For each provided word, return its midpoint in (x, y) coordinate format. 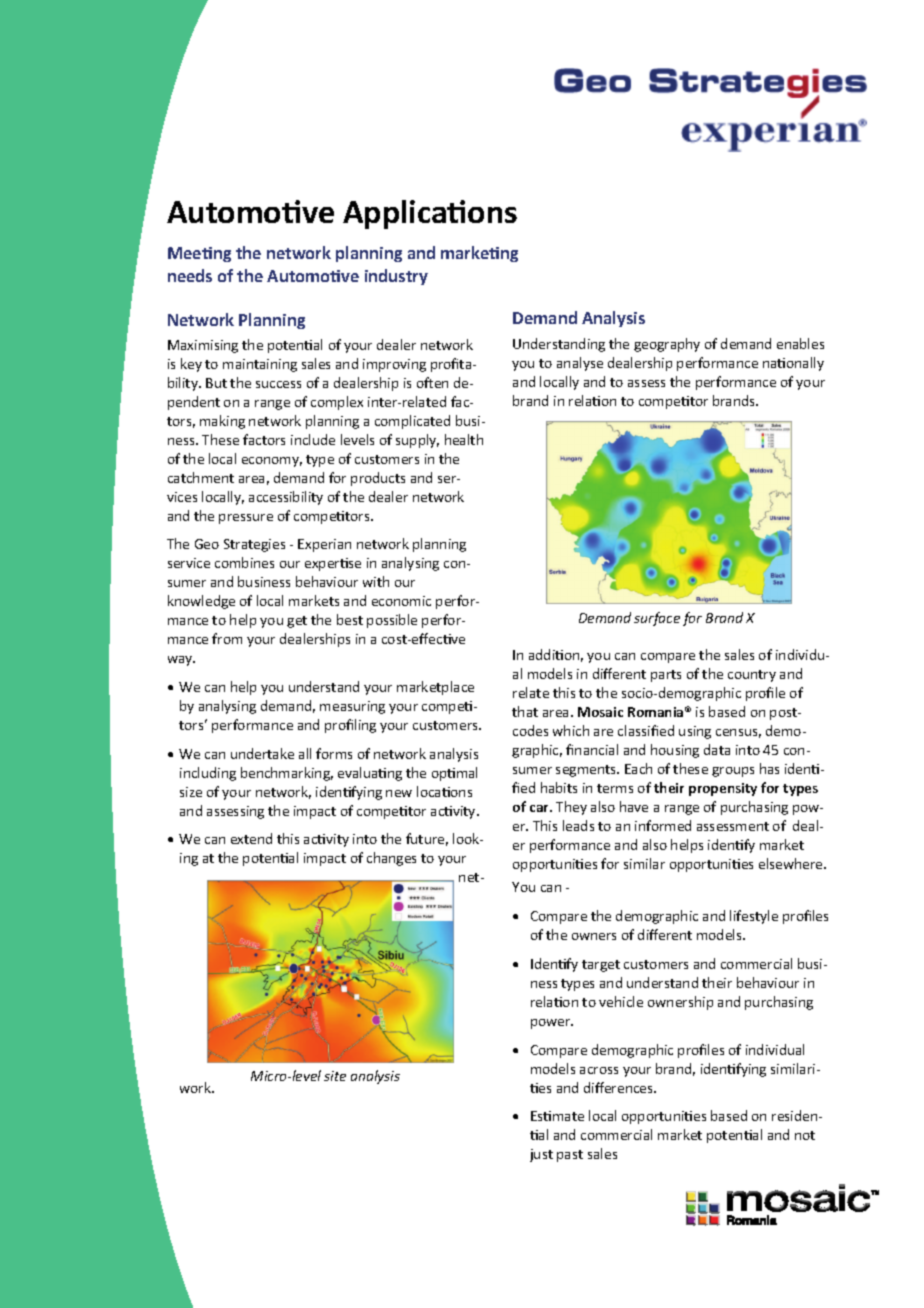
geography (667, 345)
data (717, 749)
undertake (262, 753)
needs (190, 275)
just (541, 1155)
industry (396, 277)
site (335, 1076)
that (525, 711)
